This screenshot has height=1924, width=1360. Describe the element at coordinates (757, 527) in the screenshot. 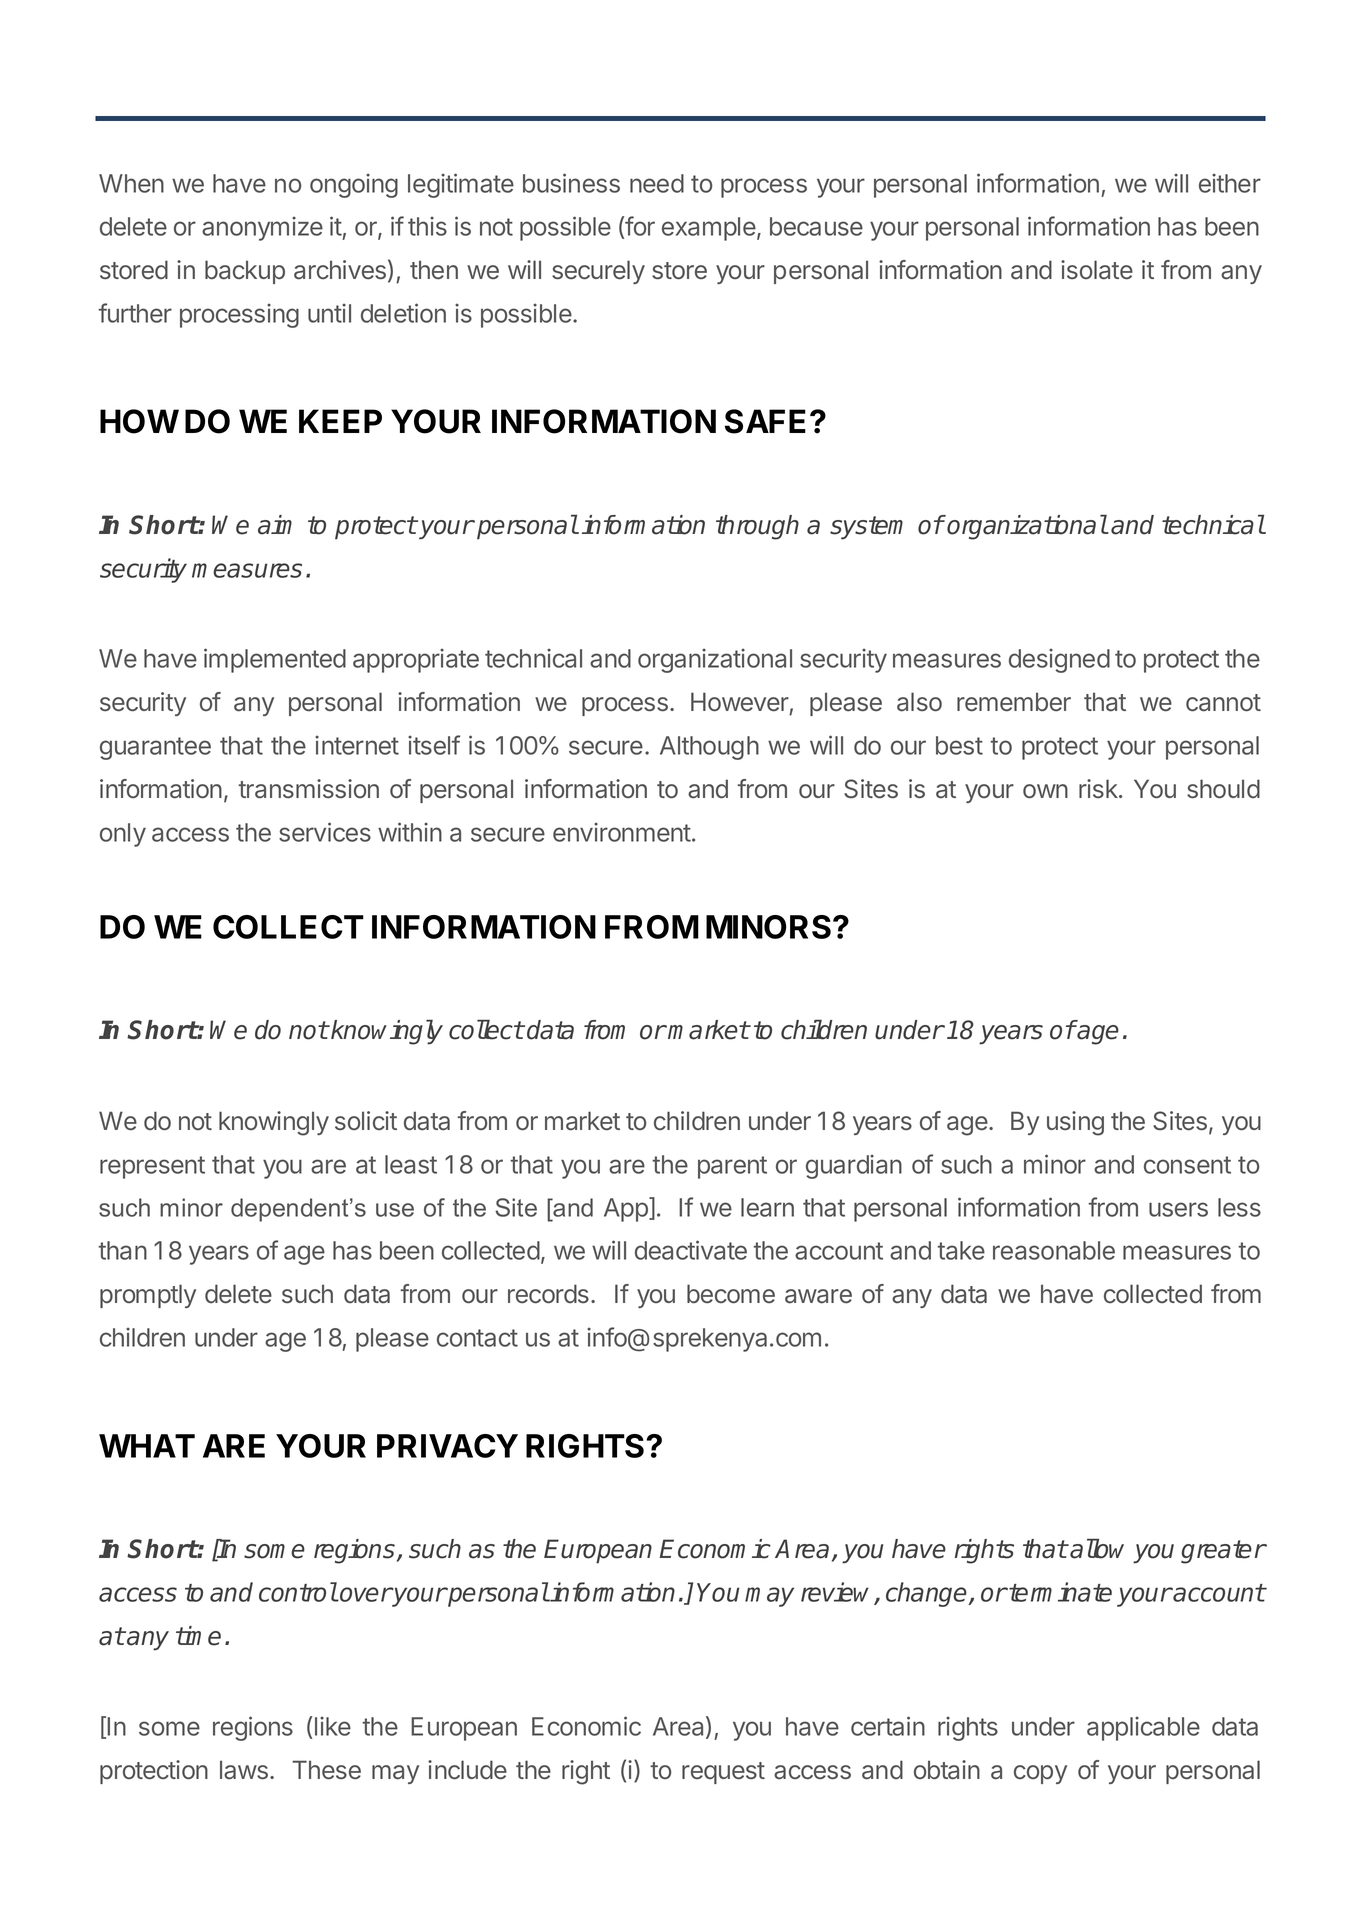

I see `through` at that location.
